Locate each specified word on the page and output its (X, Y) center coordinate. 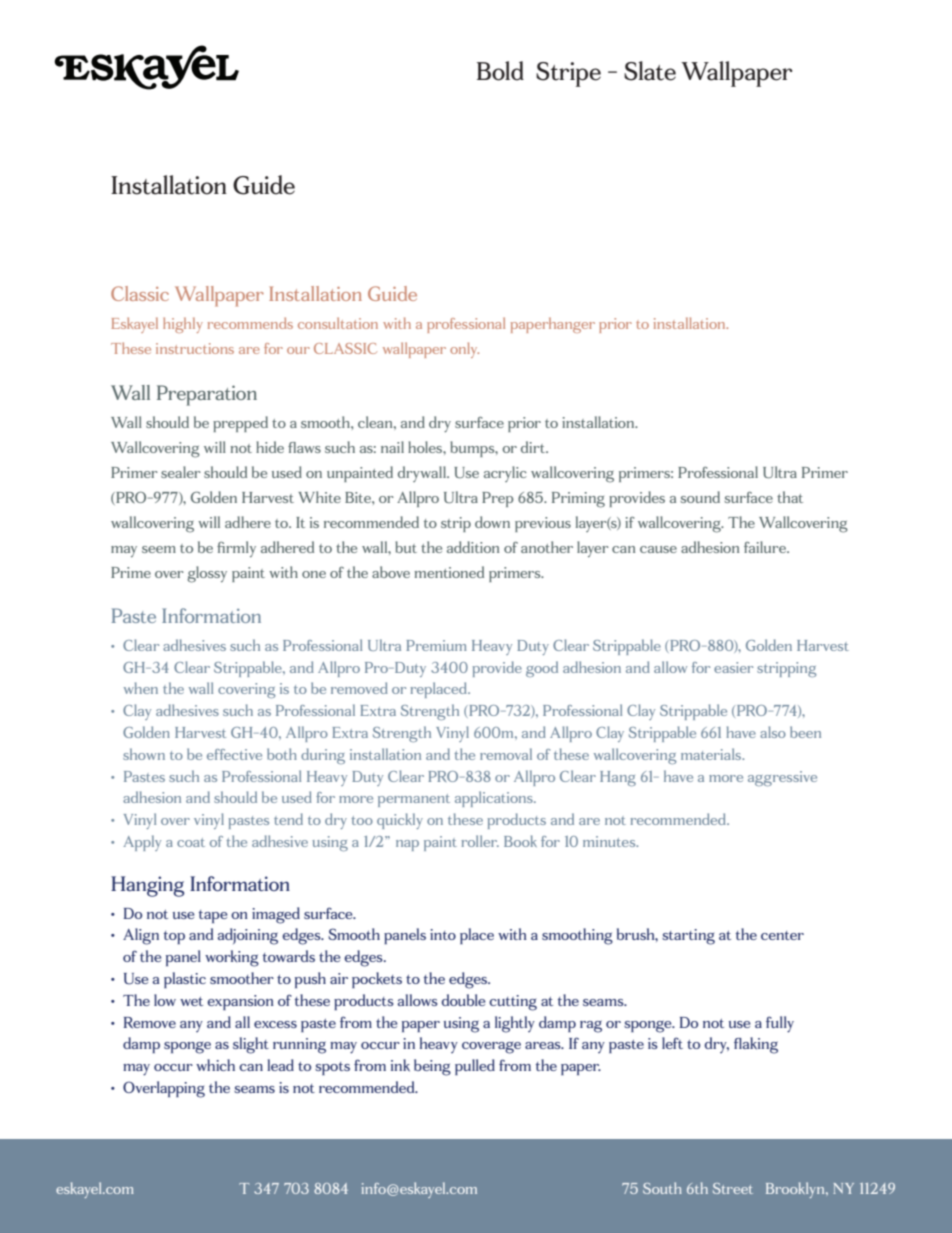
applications (495, 799)
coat (191, 842)
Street (733, 1188)
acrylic (505, 474)
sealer (181, 472)
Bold (500, 71)
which (215, 1065)
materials (712, 754)
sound (700, 497)
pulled (475, 1067)
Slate (650, 71)
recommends (250, 323)
